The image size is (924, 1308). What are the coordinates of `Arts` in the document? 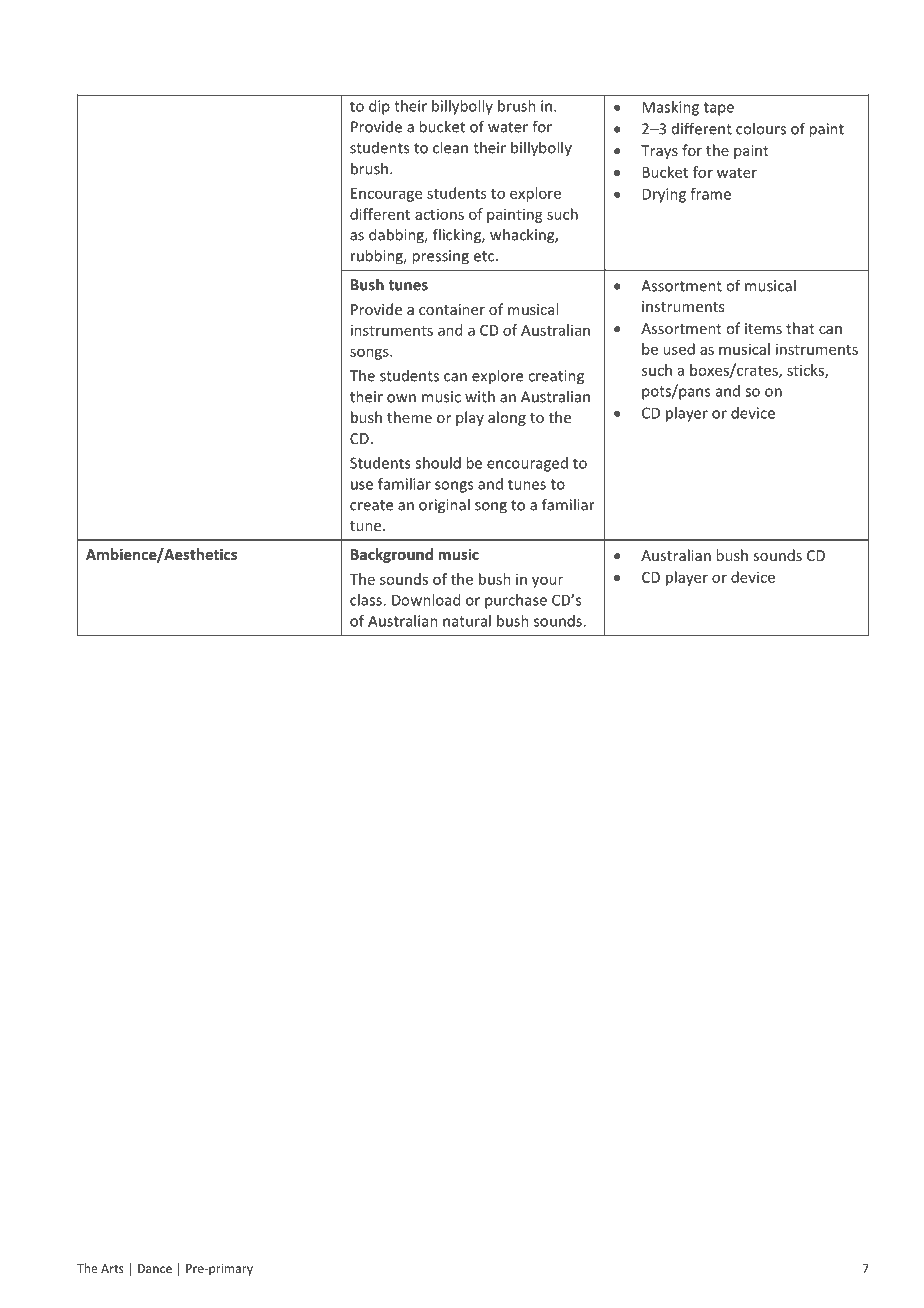 It's located at (112, 1268).
